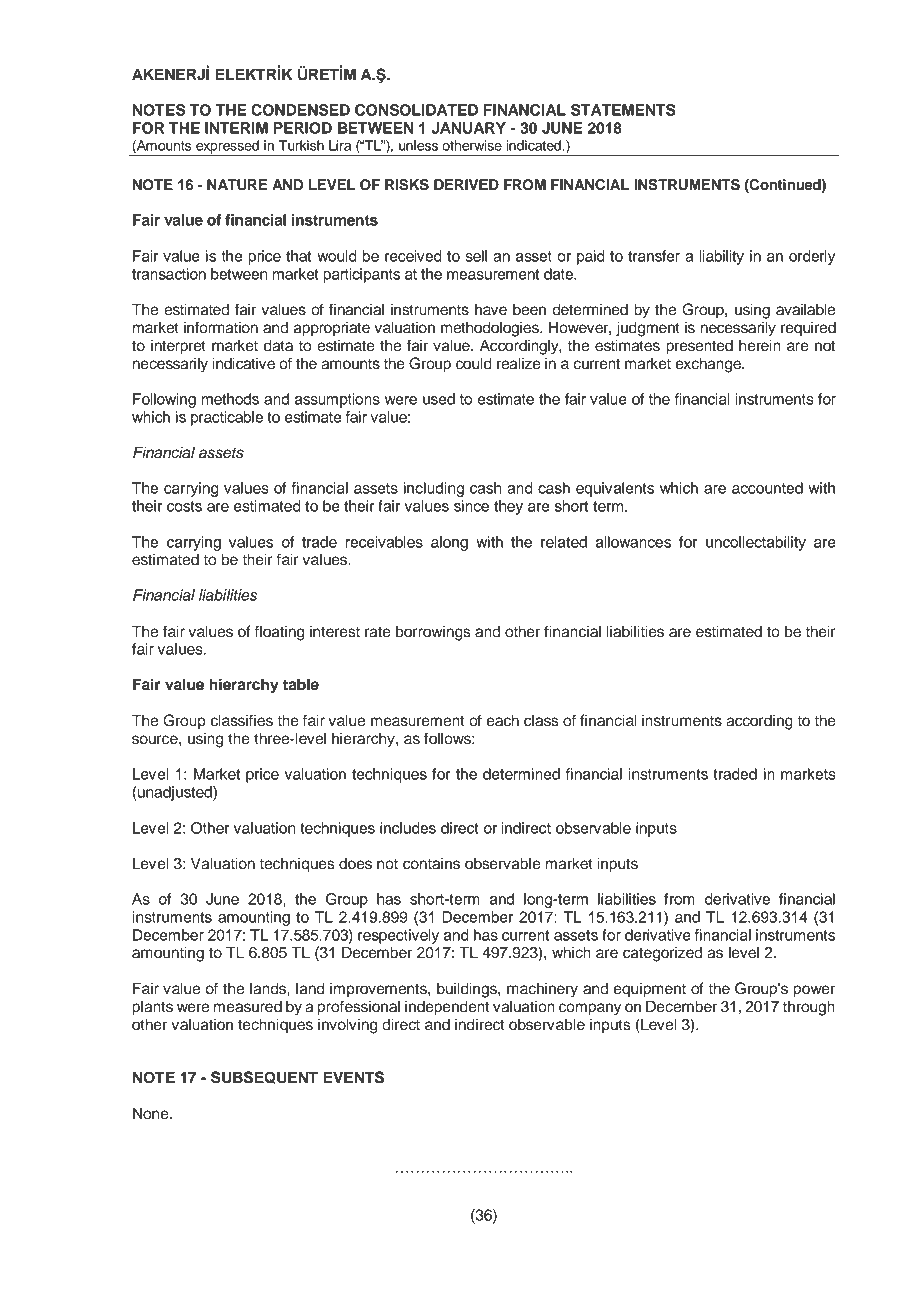 The height and width of the screenshot is (1308, 924). What do you see at coordinates (633, 542) in the screenshot?
I see `allowances` at bounding box center [633, 542].
